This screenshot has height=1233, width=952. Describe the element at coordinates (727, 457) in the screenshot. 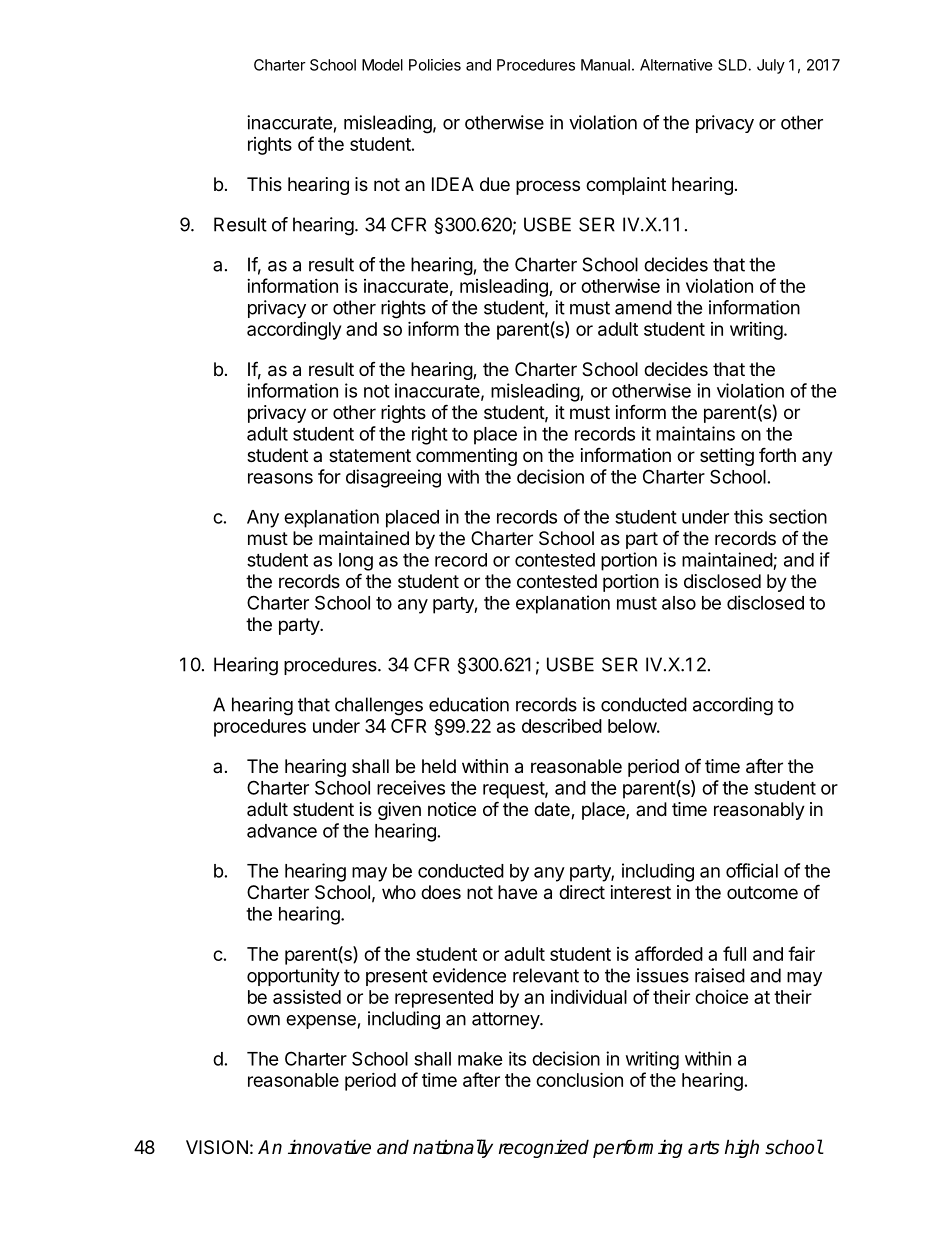

I see `setting` at that location.
